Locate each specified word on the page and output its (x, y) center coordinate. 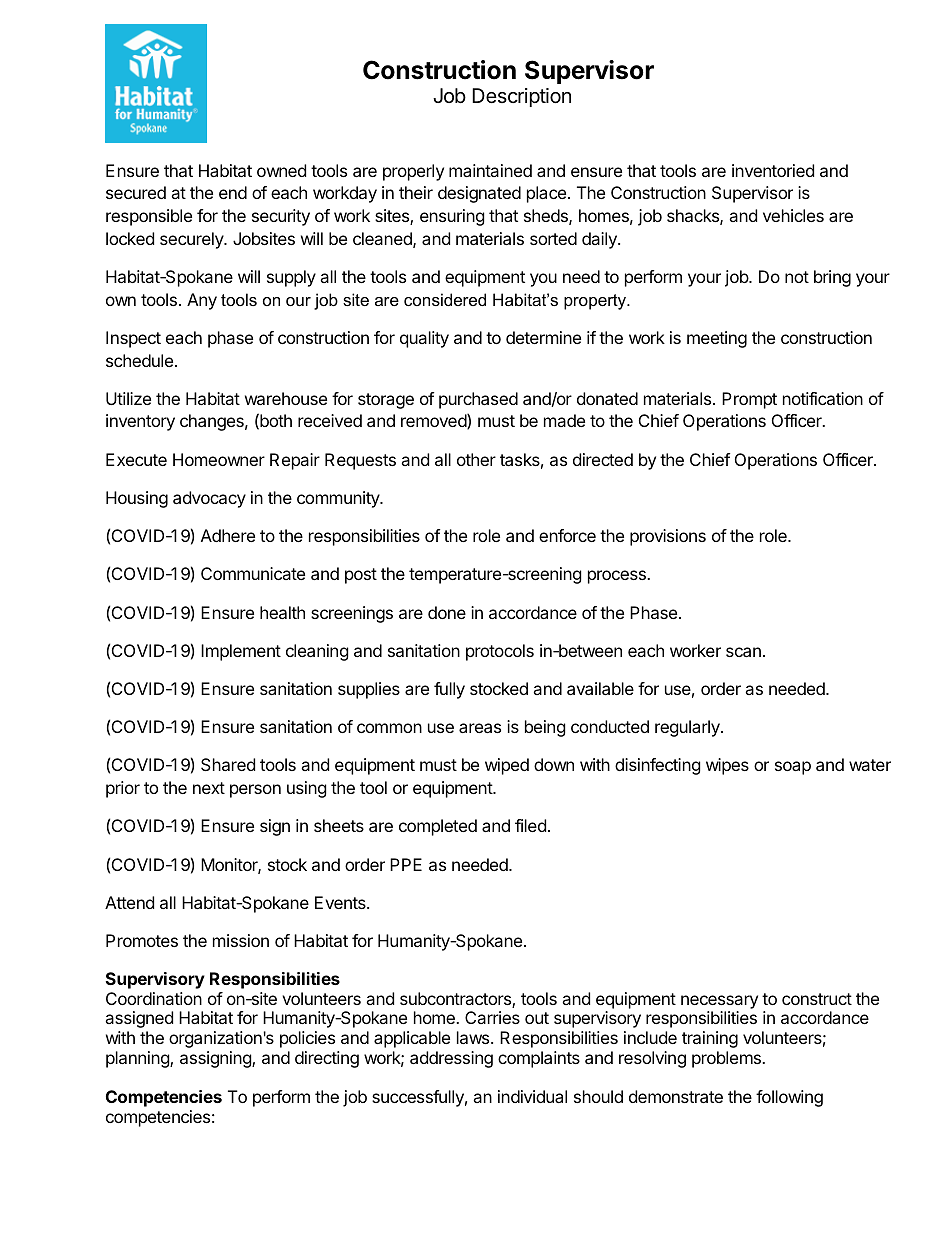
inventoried (773, 170)
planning (138, 1059)
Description (521, 97)
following (789, 1098)
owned (281, 170)
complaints (539, 1059)
